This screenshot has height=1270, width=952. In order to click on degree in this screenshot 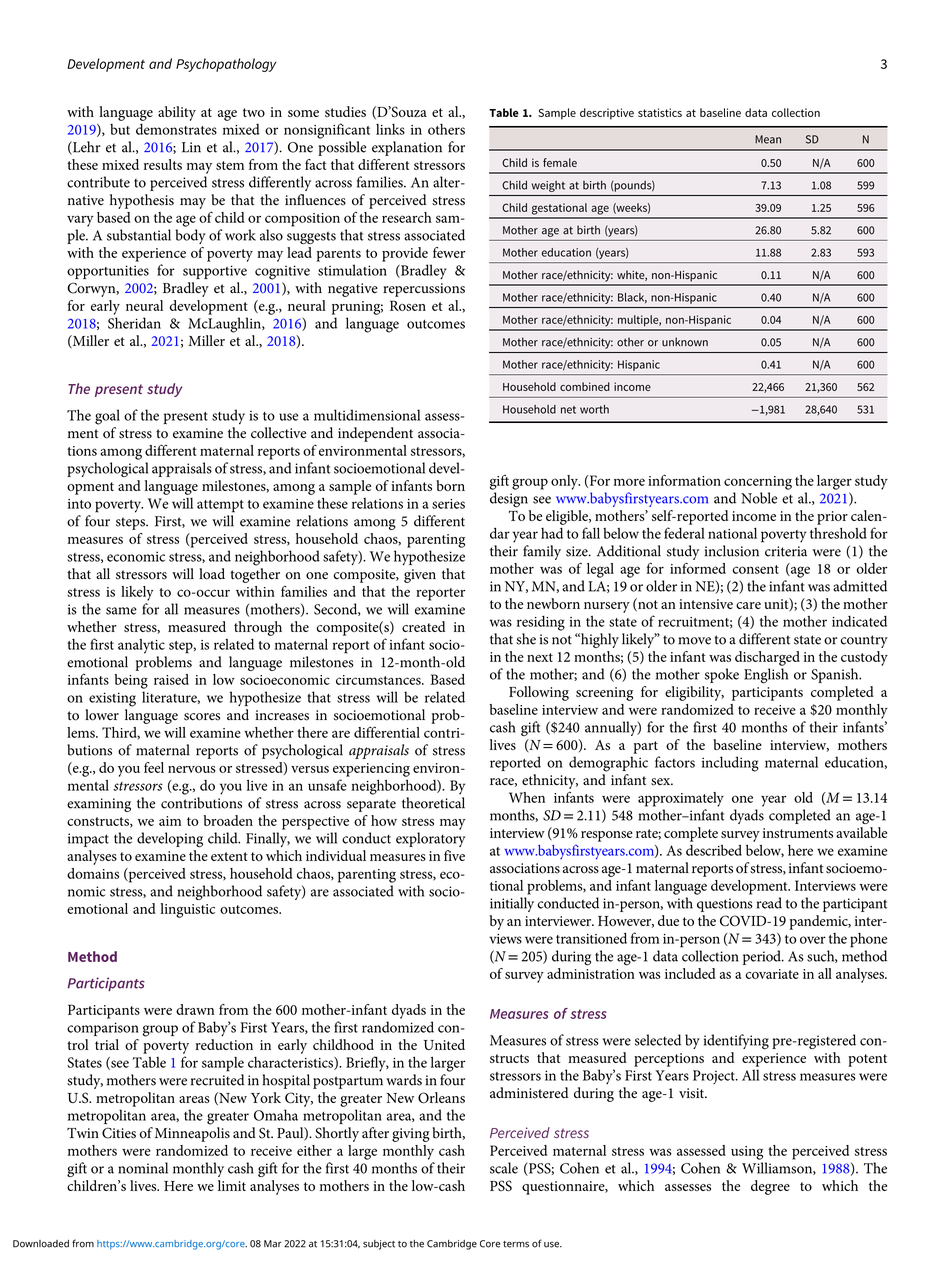, I will do `click(770, 1187)`.
